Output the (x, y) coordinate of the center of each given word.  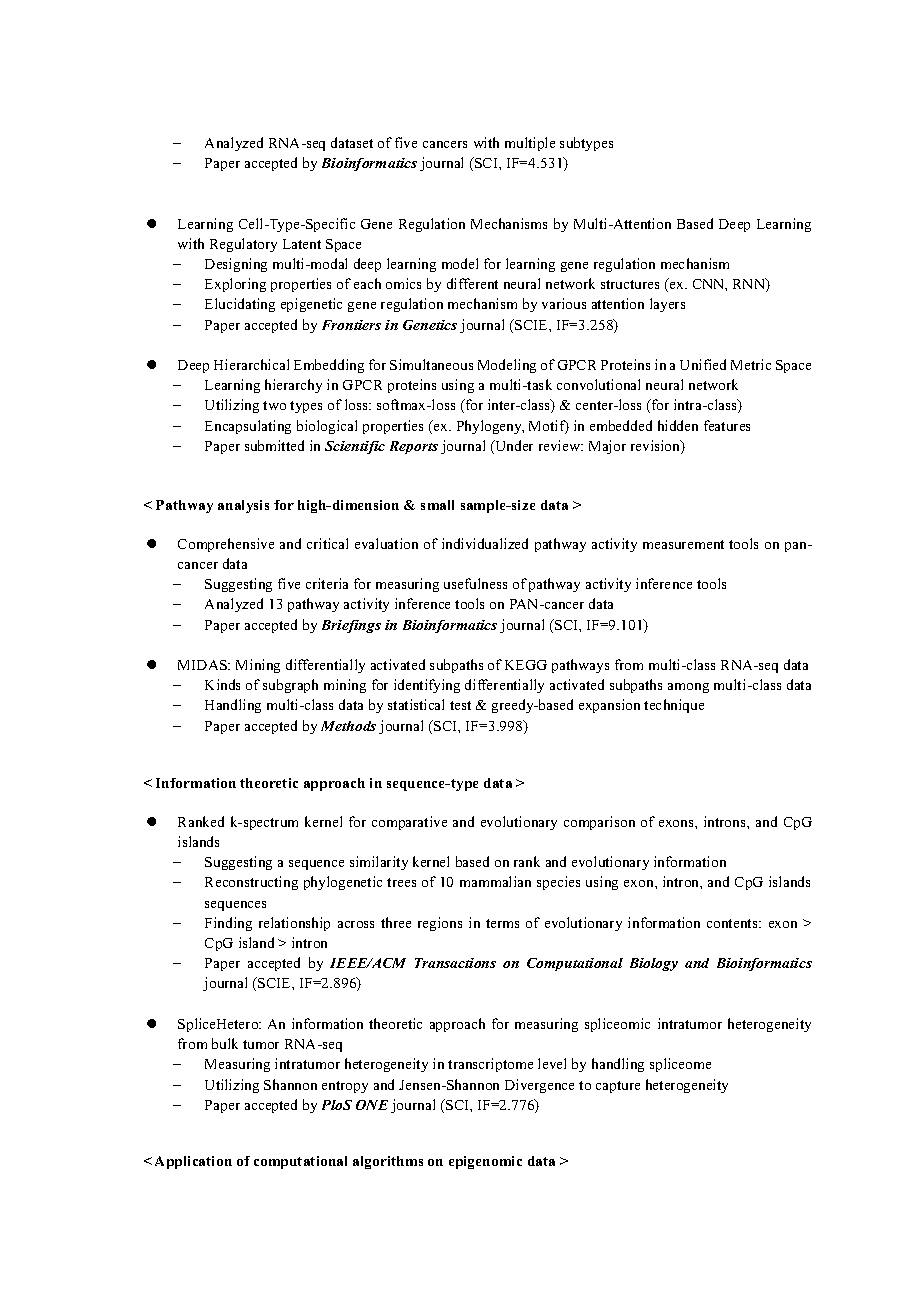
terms (502, 923)
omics (403, 283)
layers (667, 305)
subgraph (290, 686)
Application (193, 1162)
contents (733, 923)
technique (674, 706)
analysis (243, 506)
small (437, 505)
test (460, 705)
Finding (228, 924)
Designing (236, 265)
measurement (683, 544)
